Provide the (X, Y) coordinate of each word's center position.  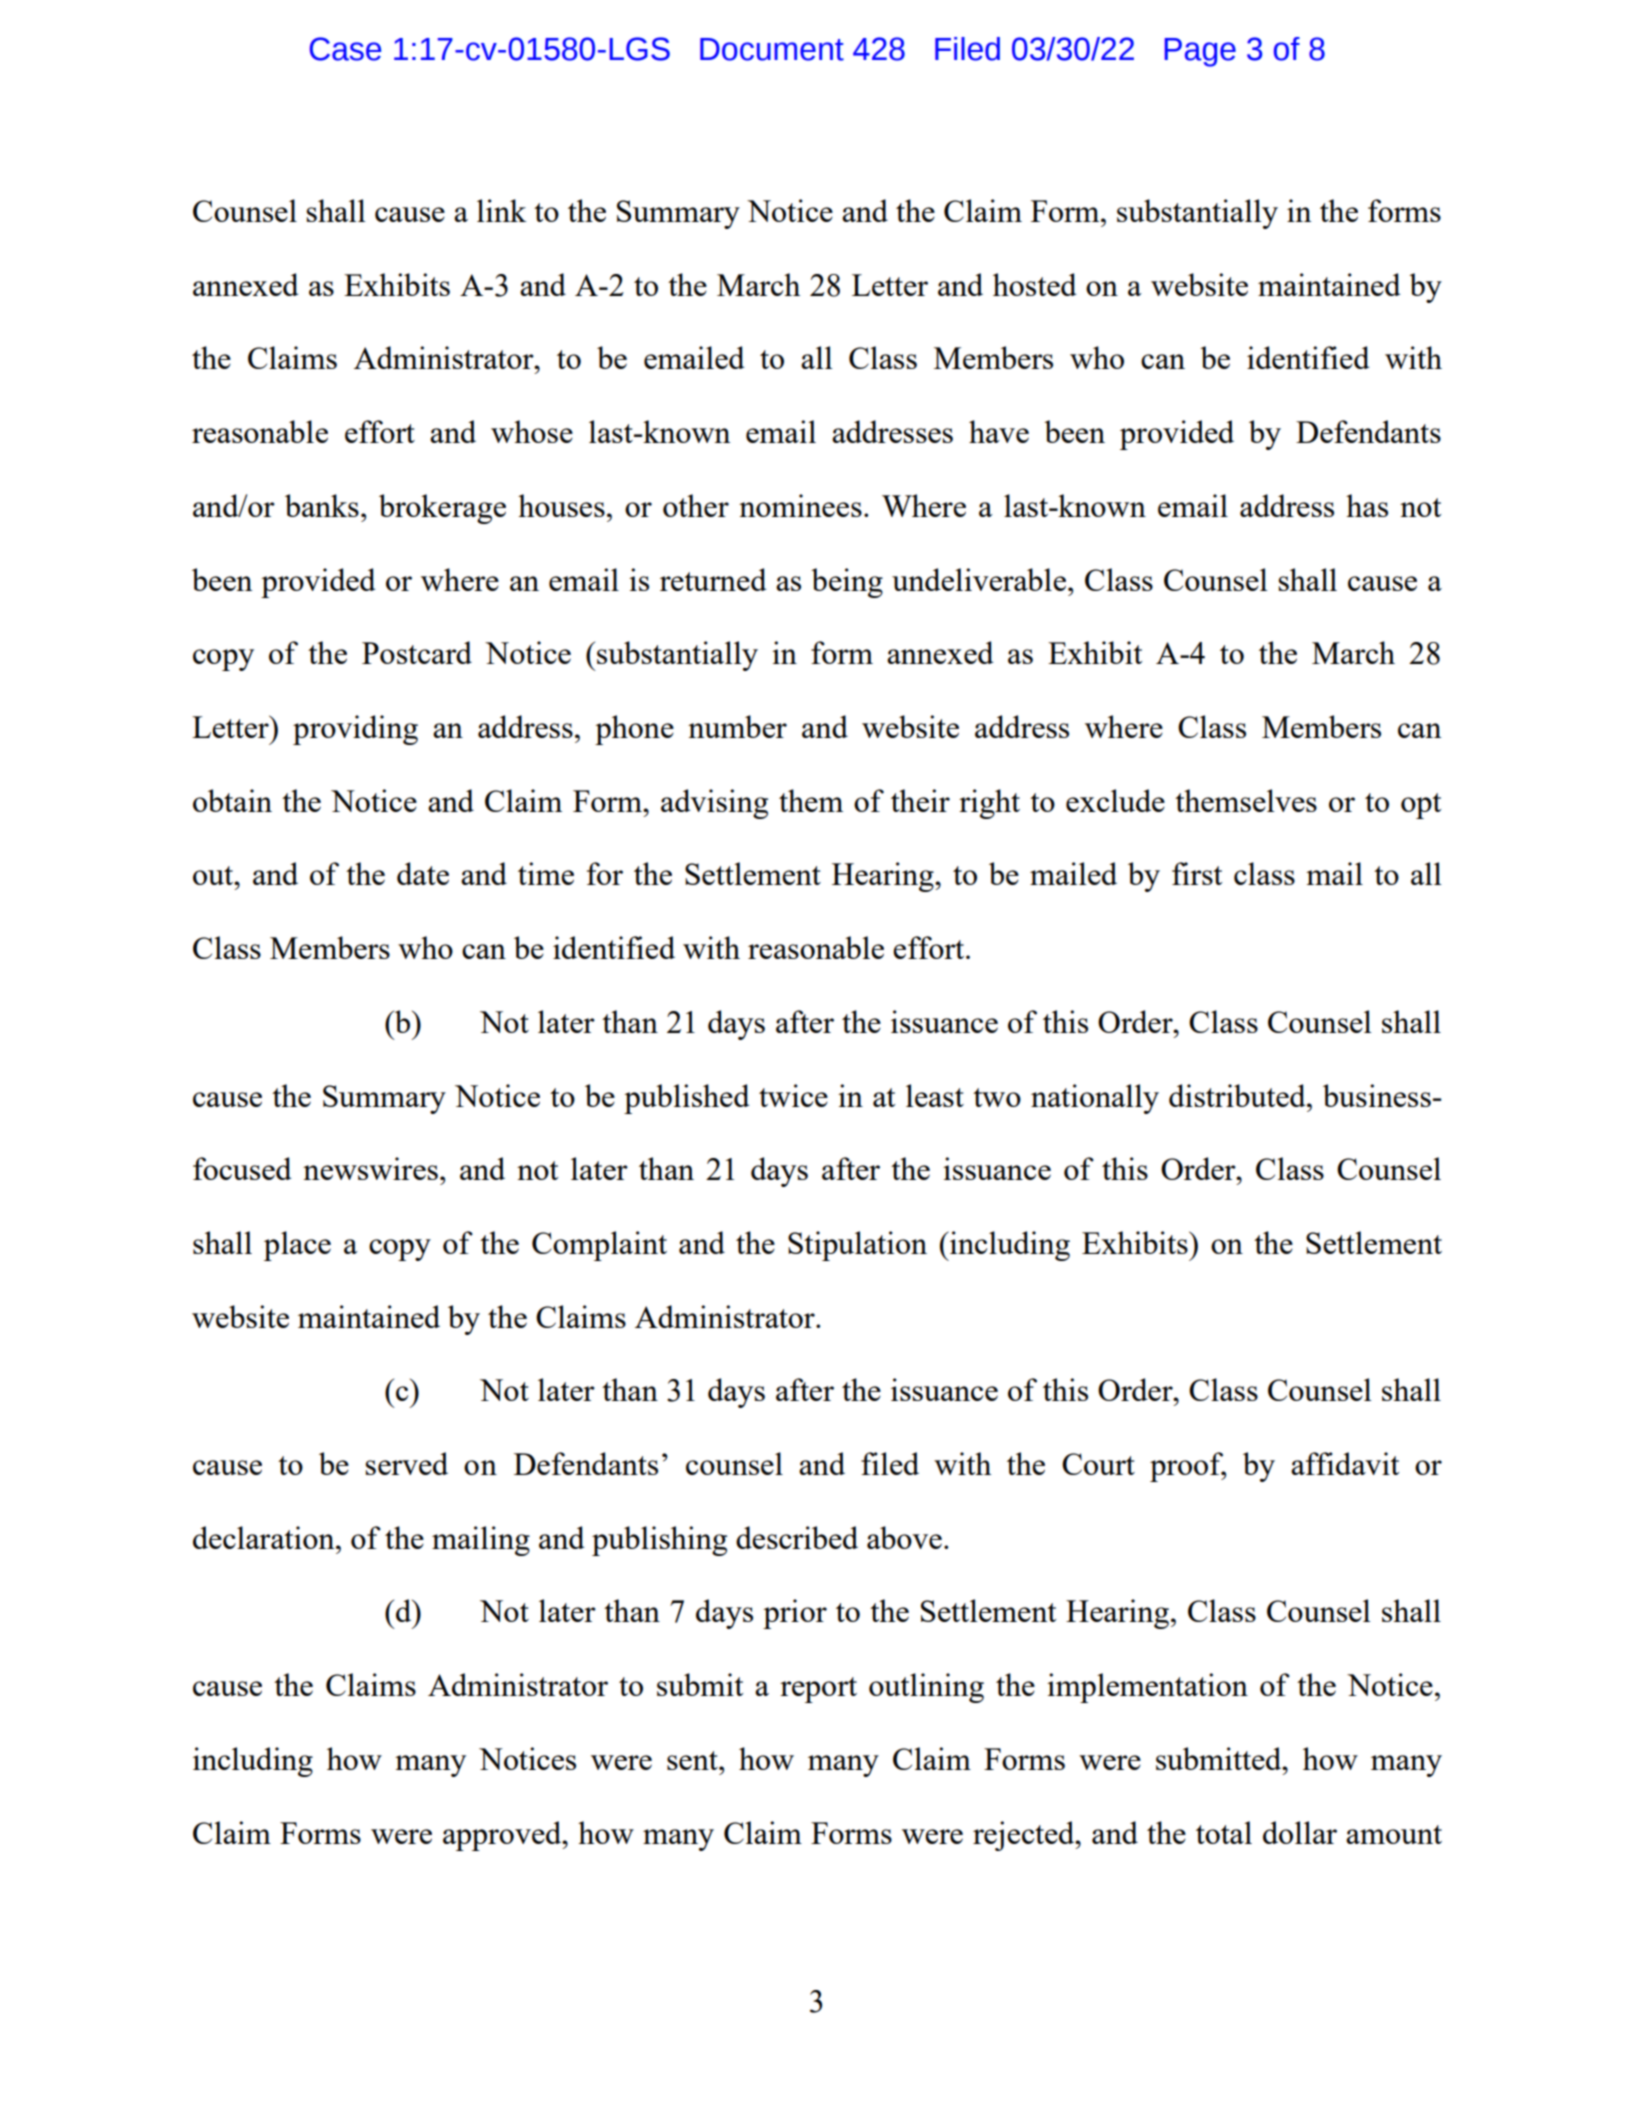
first (1197, 873)
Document (772, 49)
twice (793, 1095)
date (423, 873)
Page (1200, 52)
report (818, 1690)
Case (345, 49)
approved (503, 1836)
